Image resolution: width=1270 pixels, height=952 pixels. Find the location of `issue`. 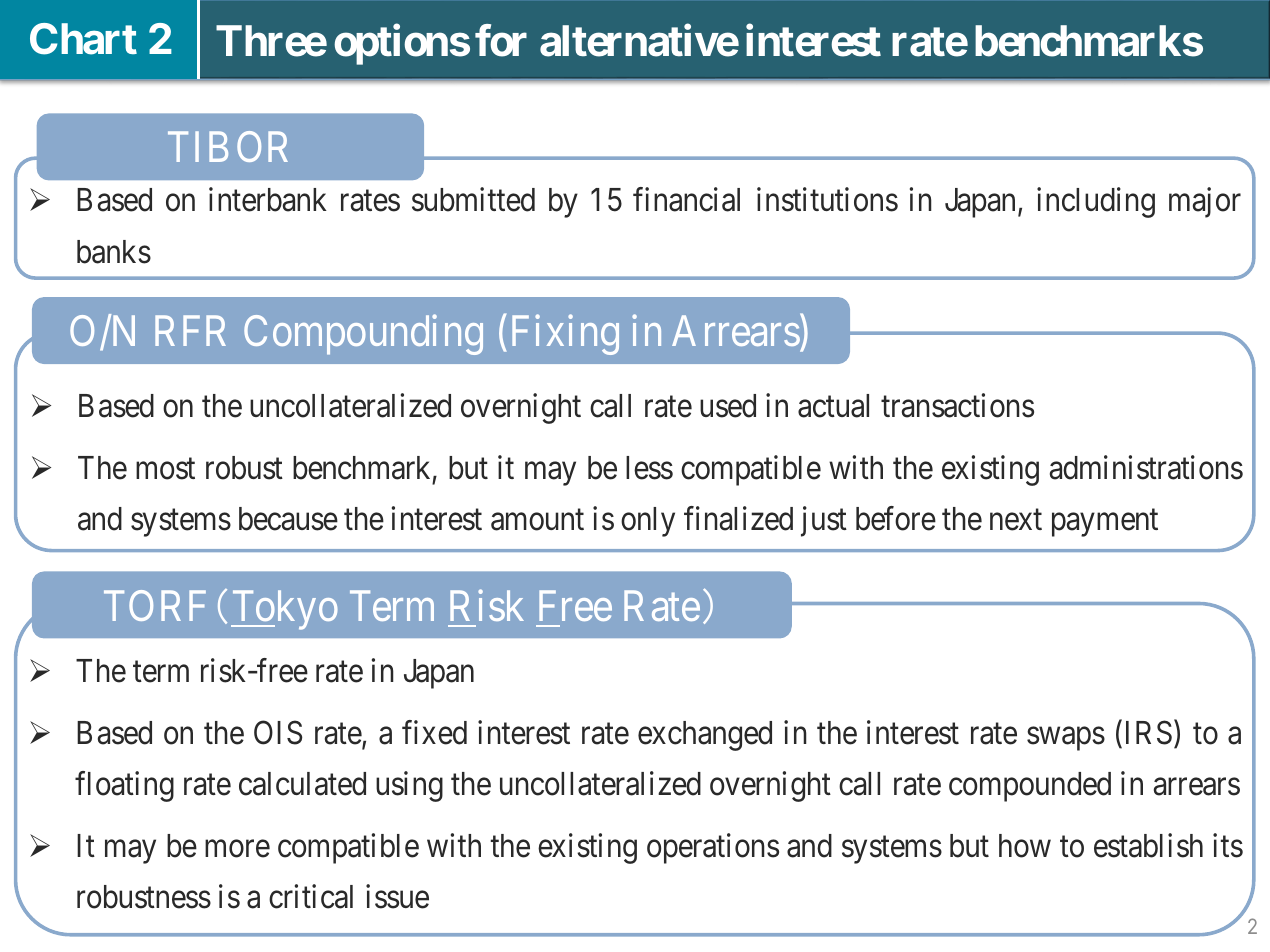

issue is located at coordinates (397, 896).
